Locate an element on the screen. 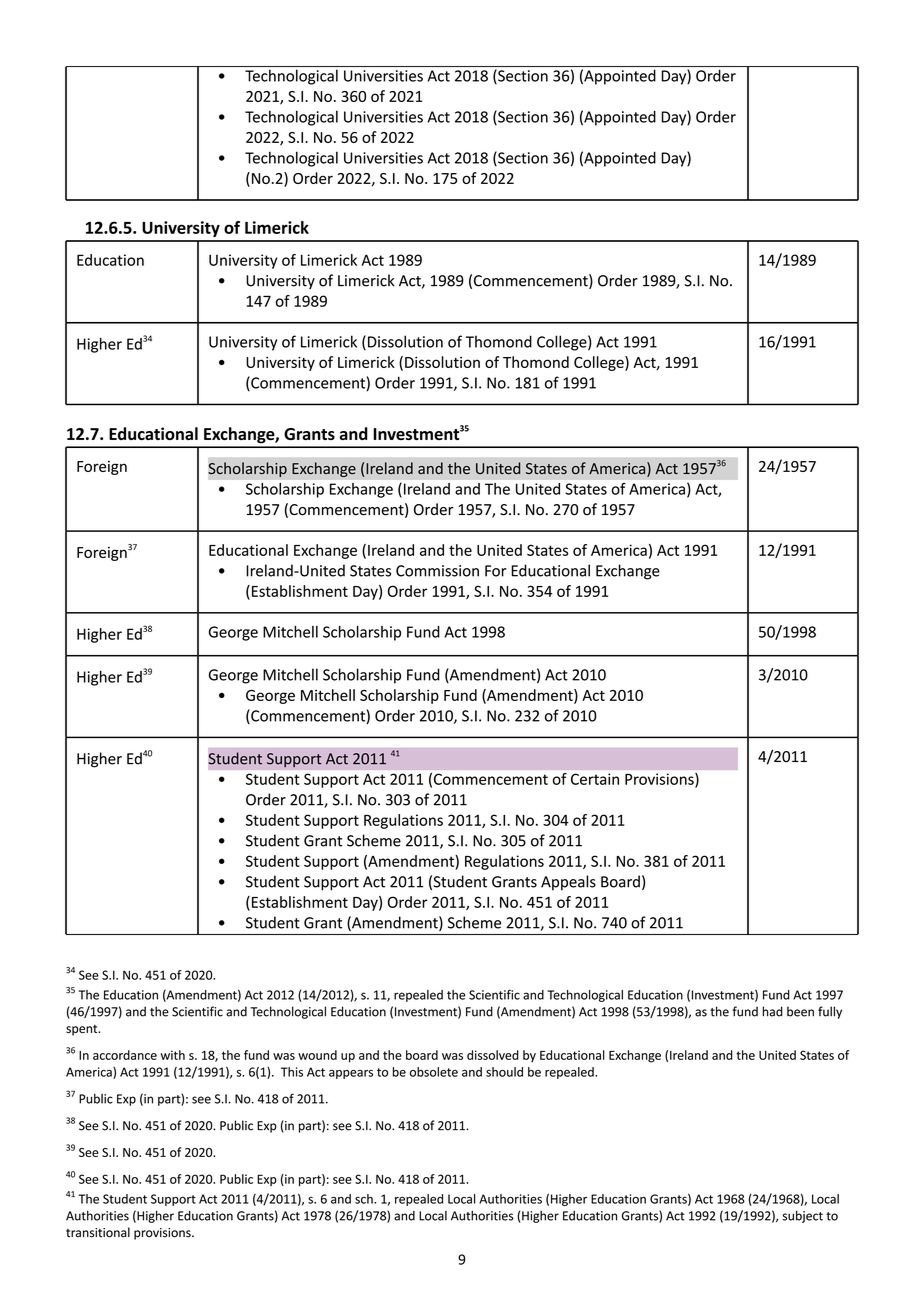 The image size is (924, 1308). transitional is located at coordinates (98, 1232).
